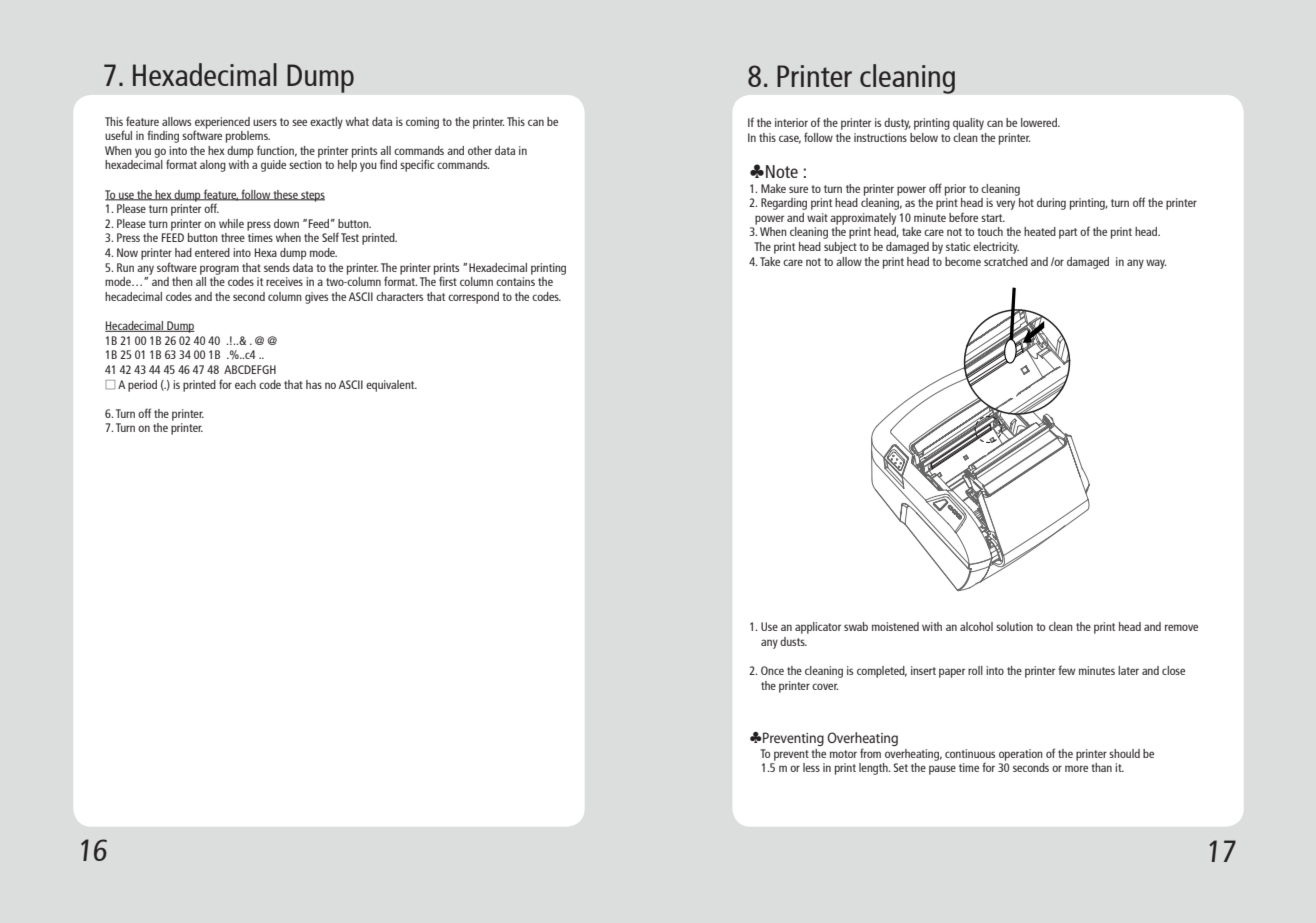 The width and height of the document is (1316, 923). Describe the element at coordinates (248, 137) in the document. I see `problems` at that location.
